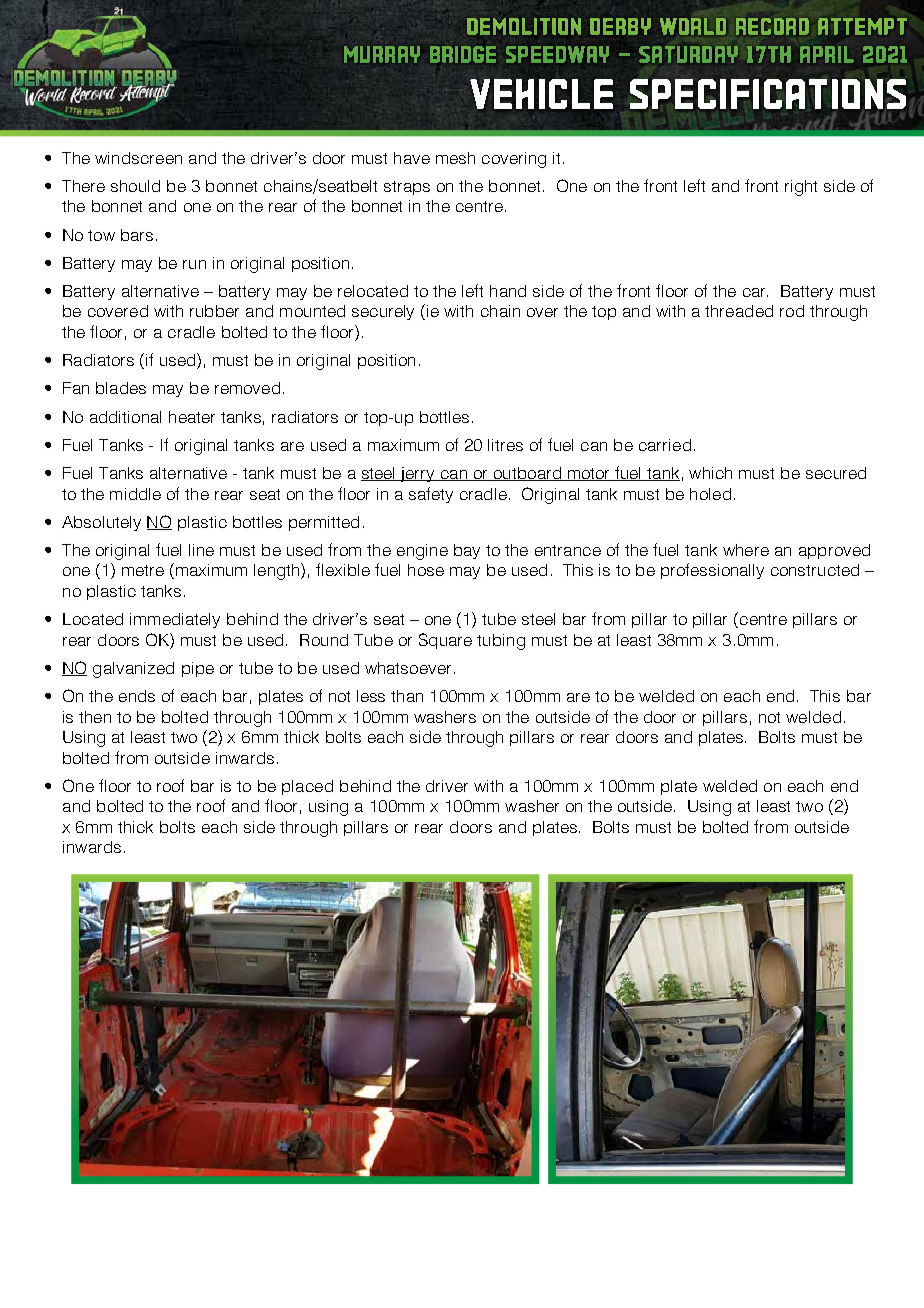  What do you see at coordinates (665, 445) in the screenshot?
I see `carried` at bounding box center [665, 445].
